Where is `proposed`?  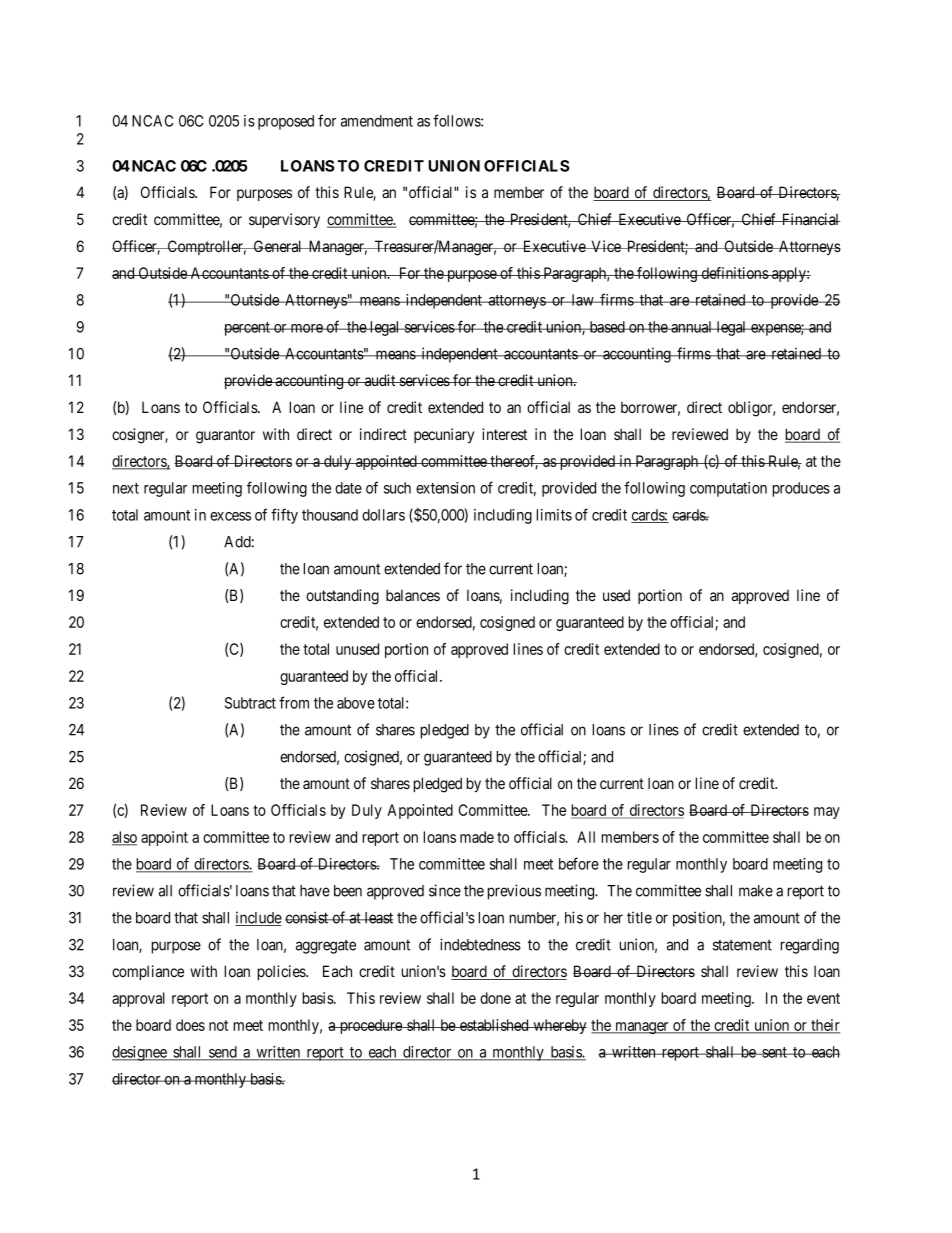
proposed is located at coordinates (286, 122).
